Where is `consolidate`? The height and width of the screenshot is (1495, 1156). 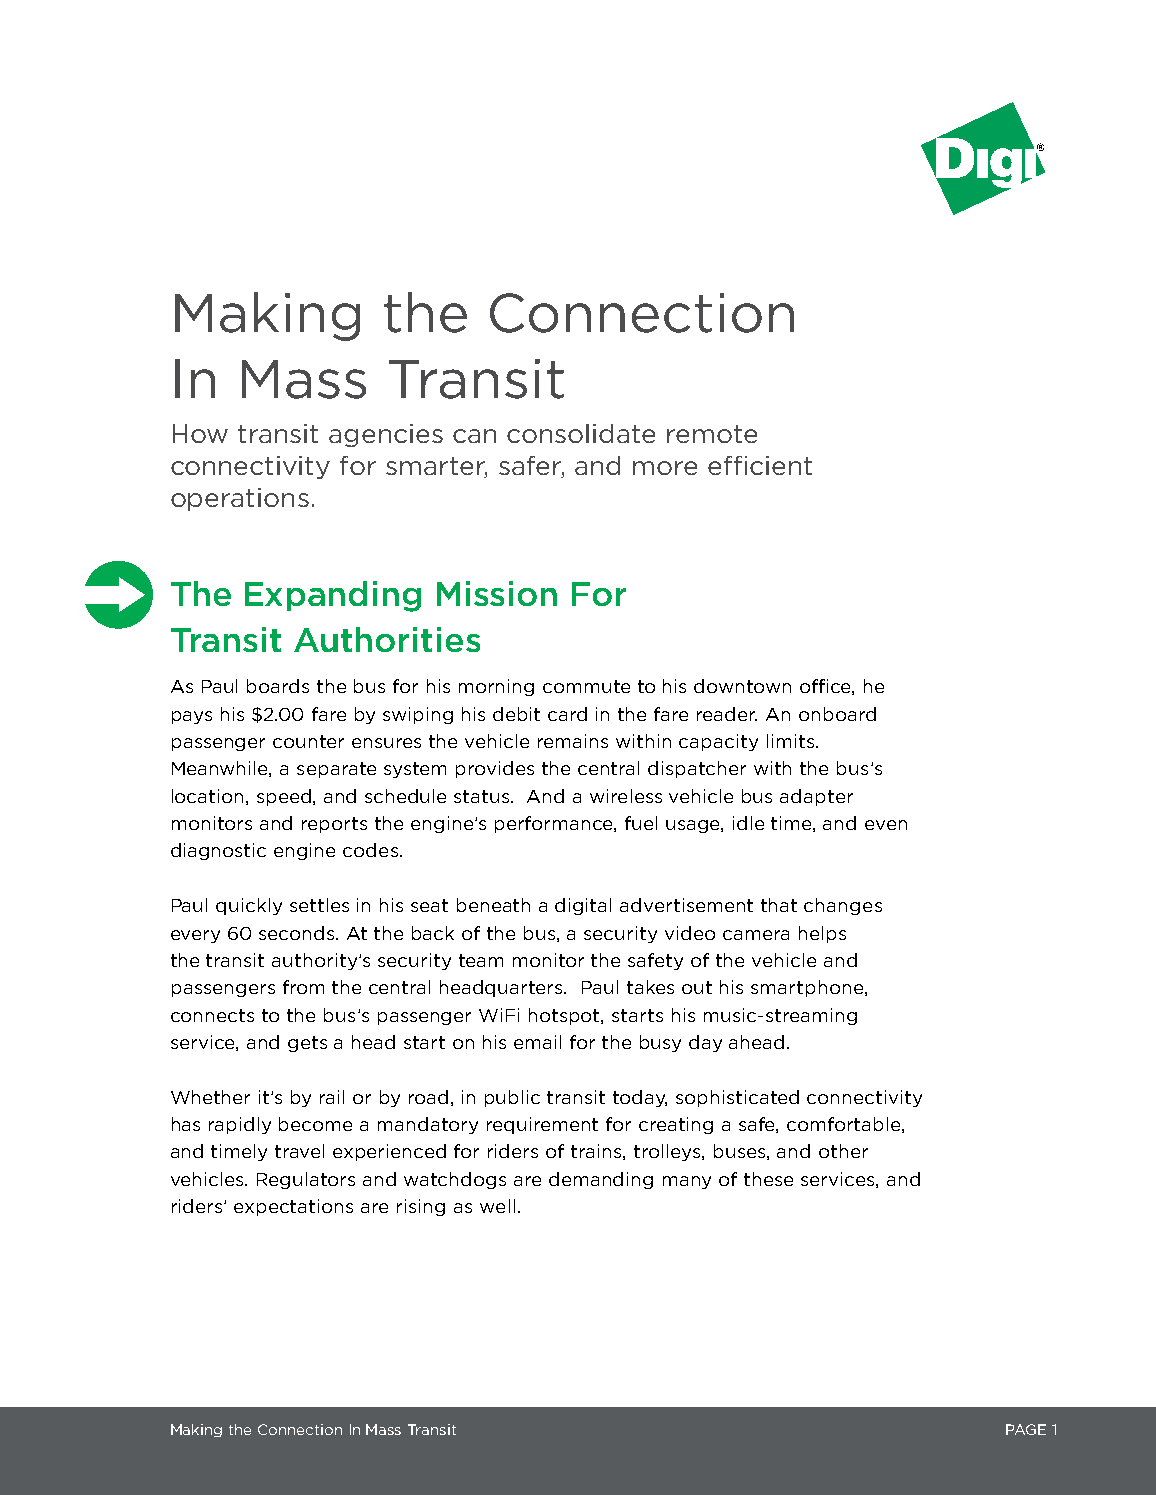
consolidate is located at coordinates (581, 433).
